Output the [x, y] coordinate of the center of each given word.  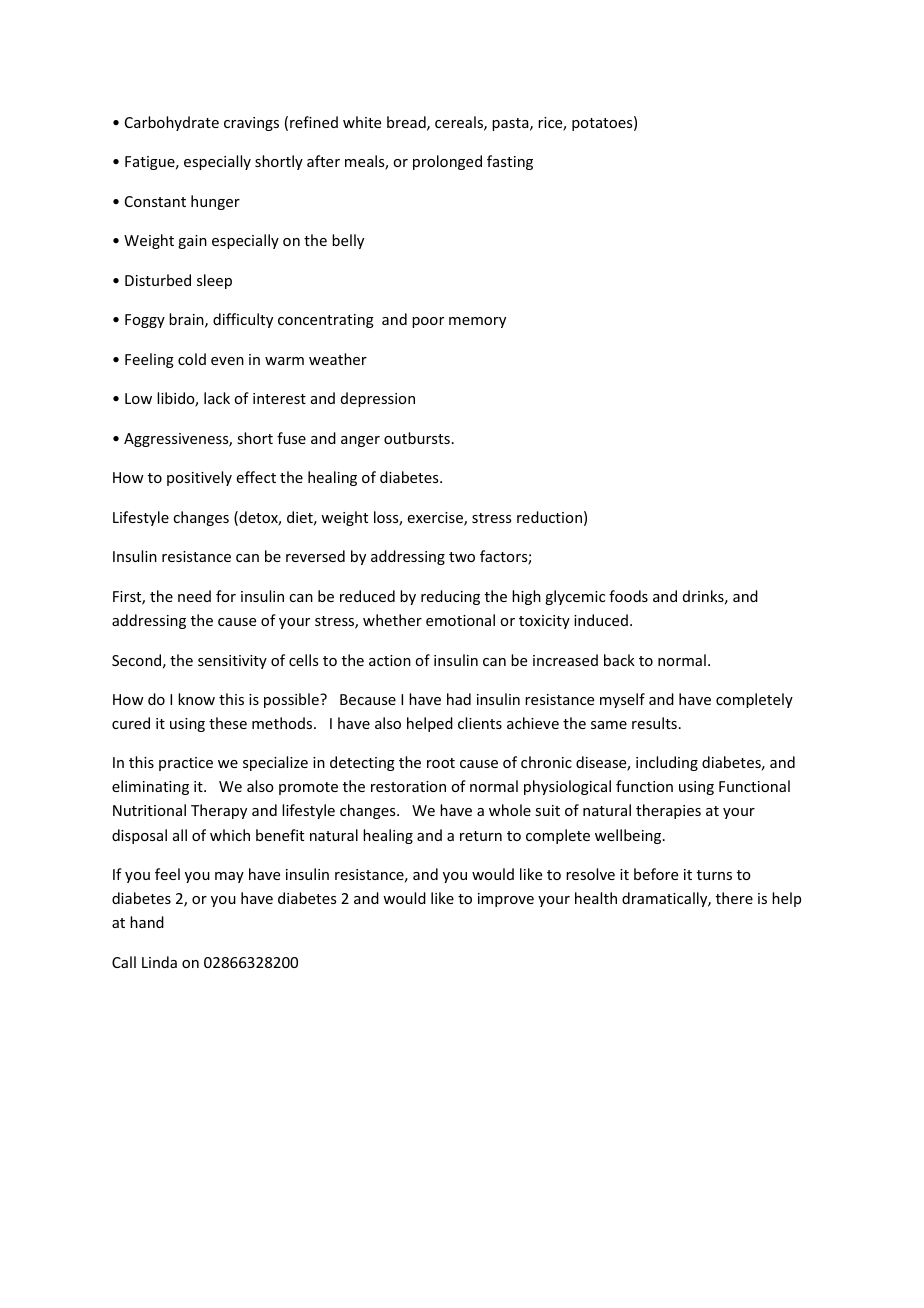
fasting [510, 162]
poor [428, 322]
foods [628, 596]
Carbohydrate [172, 123]
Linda [159, 962]
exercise [436, 519]
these [228, 723]
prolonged [447, 162]
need [194, 596]
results [654, 723]
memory [477, 322]
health [596, 898]
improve [506, 900]
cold [192, 359]
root [441, 763]
